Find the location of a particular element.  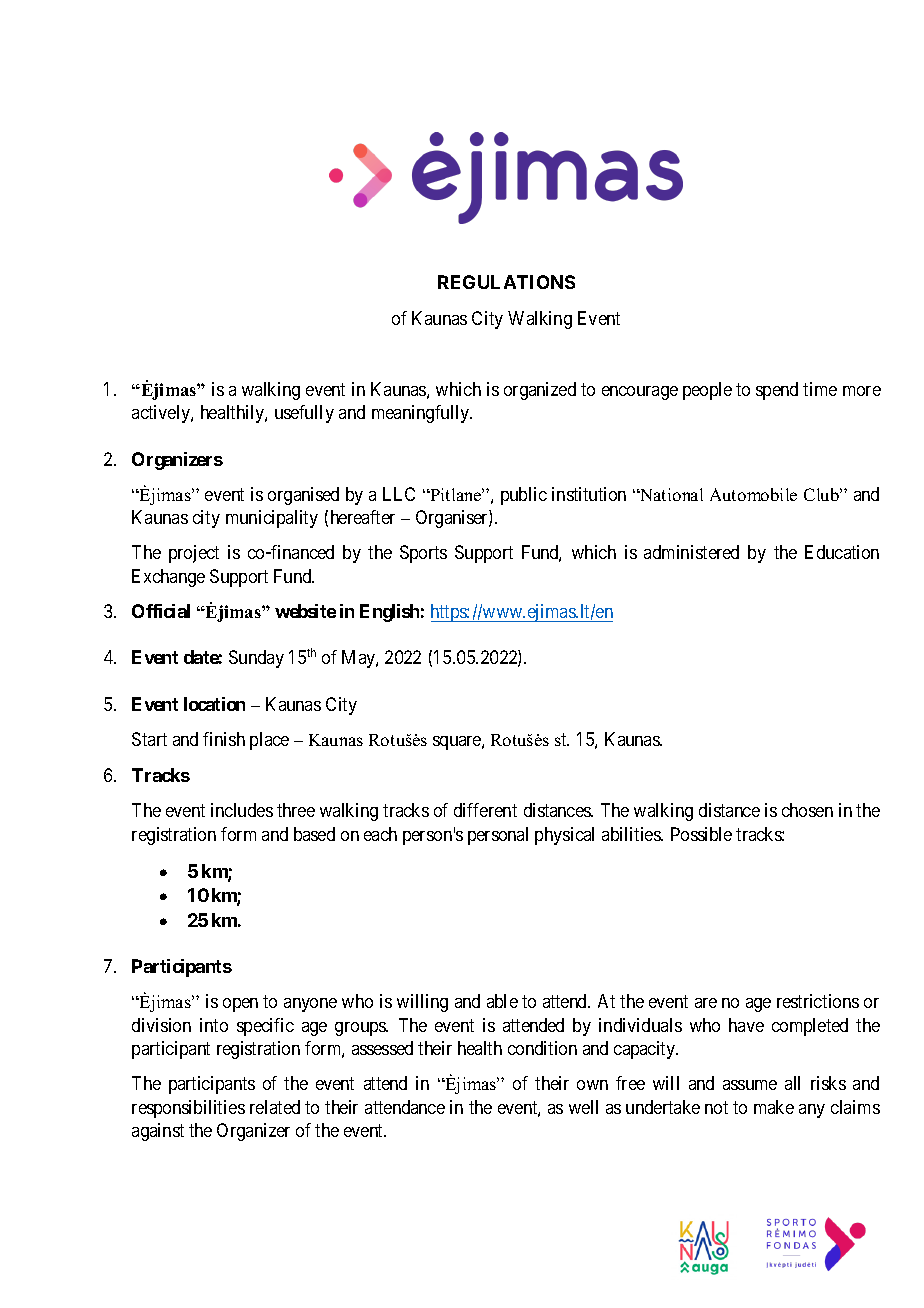

spend is located at coordinates (777, 391).
